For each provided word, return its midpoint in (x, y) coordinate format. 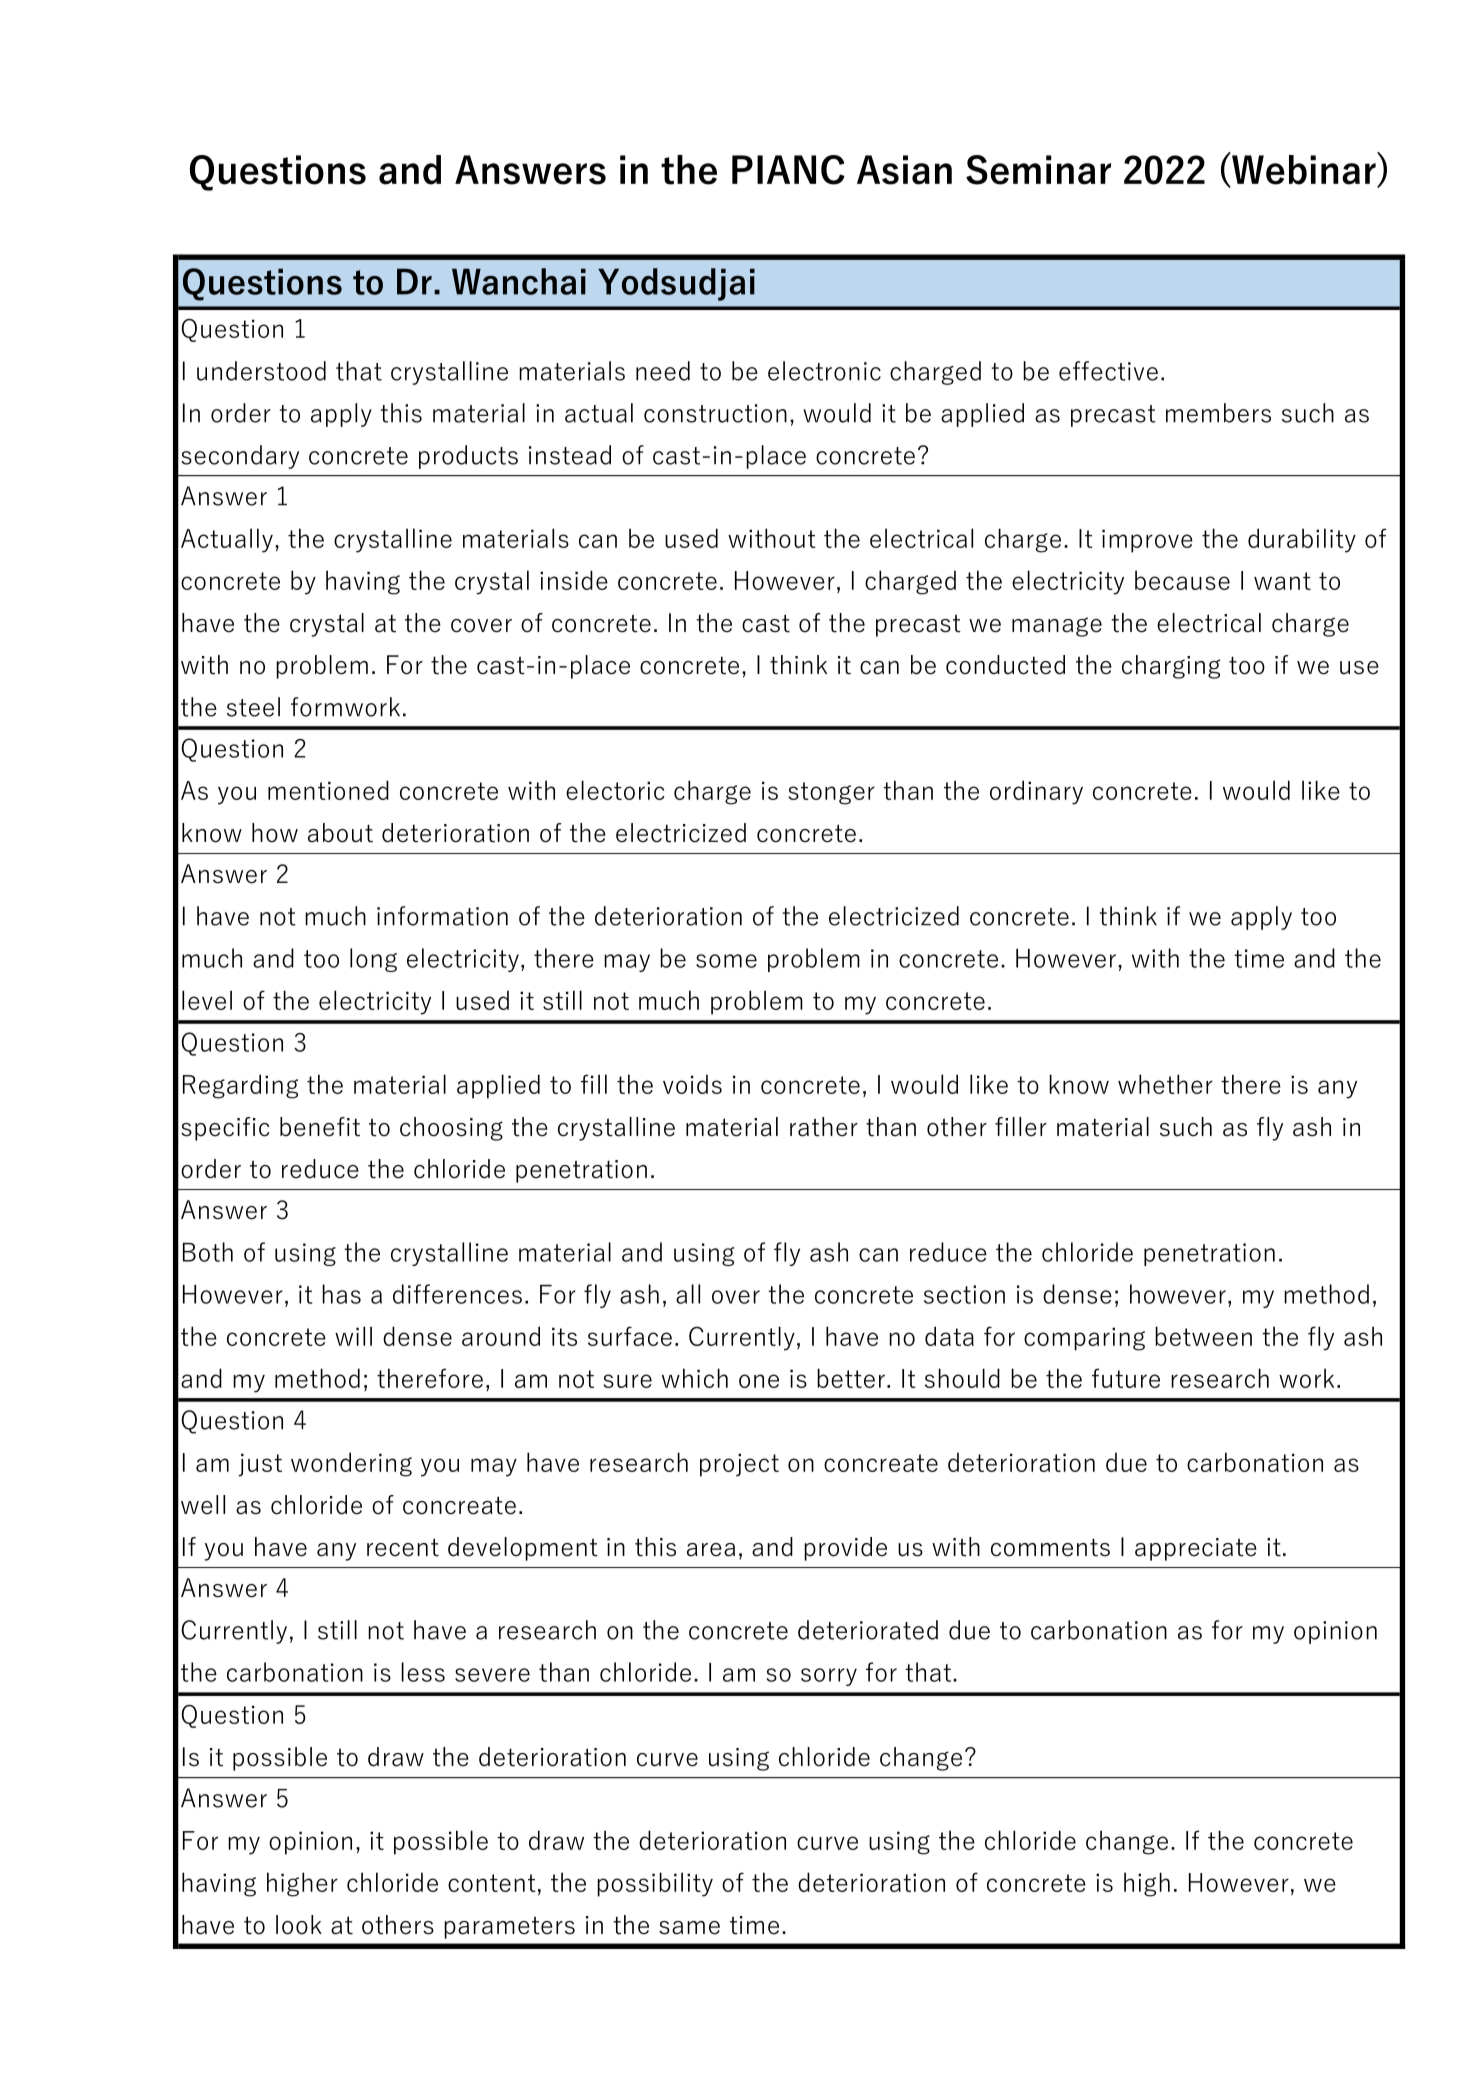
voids (692, 1084)
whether (1165, 1084)
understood (261, 371)
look (299, 1925)
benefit (320, 1127)
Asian (904, 170)
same (689, 1928)
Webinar (1304, 169)
